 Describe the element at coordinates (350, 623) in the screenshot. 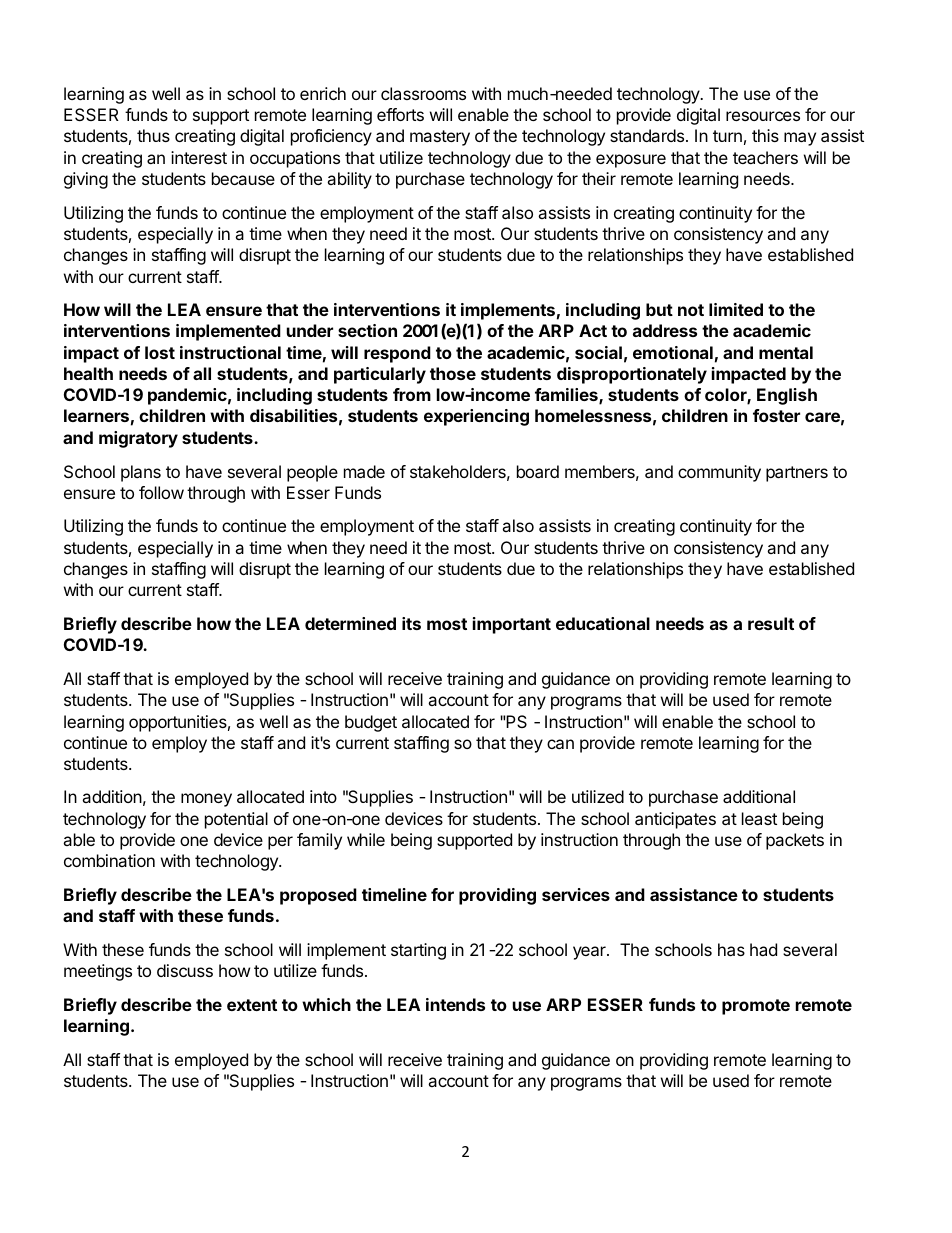

I see `determined` at that location.
